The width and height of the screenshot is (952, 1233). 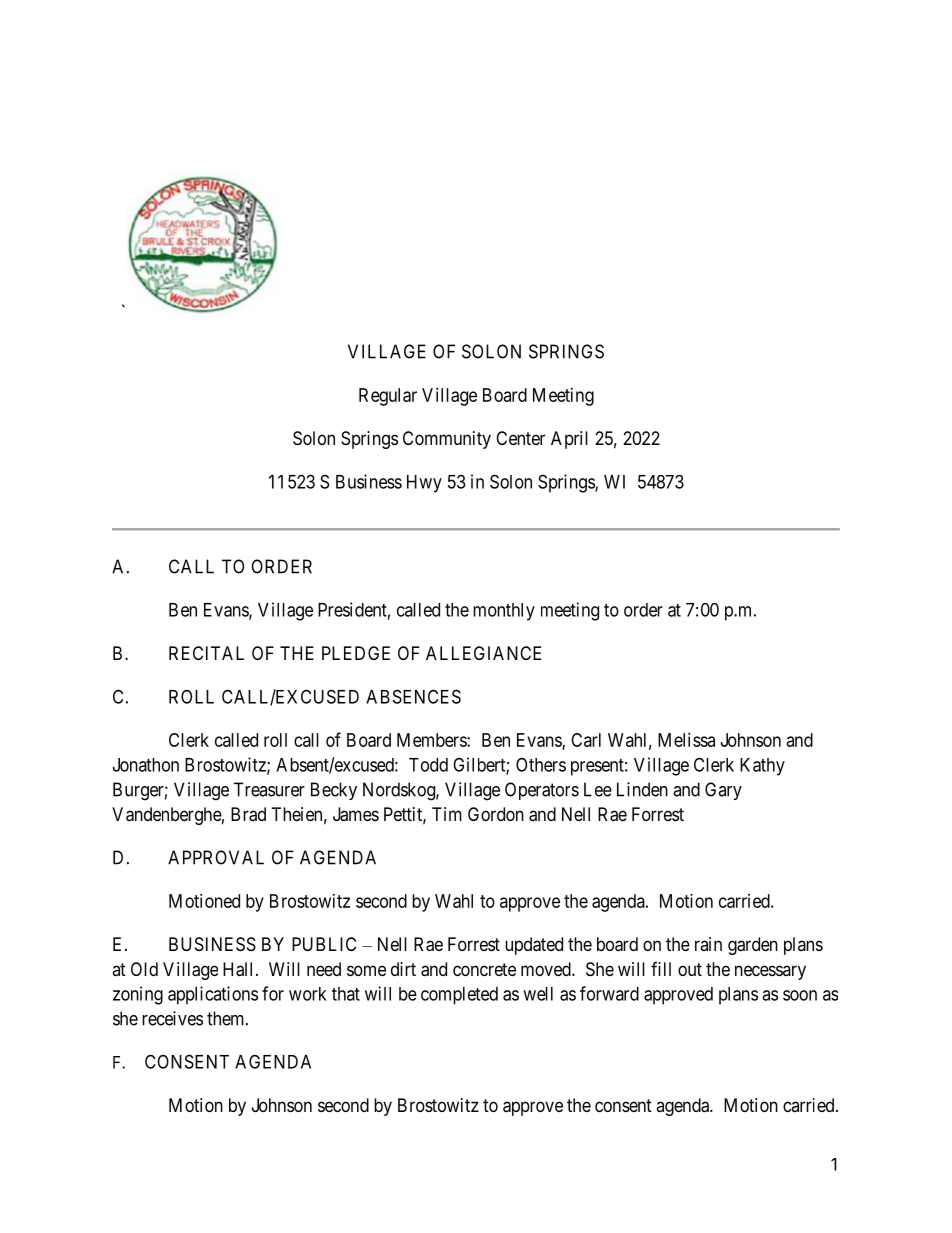 I want to click on completed, so click(x=459, y=996).
